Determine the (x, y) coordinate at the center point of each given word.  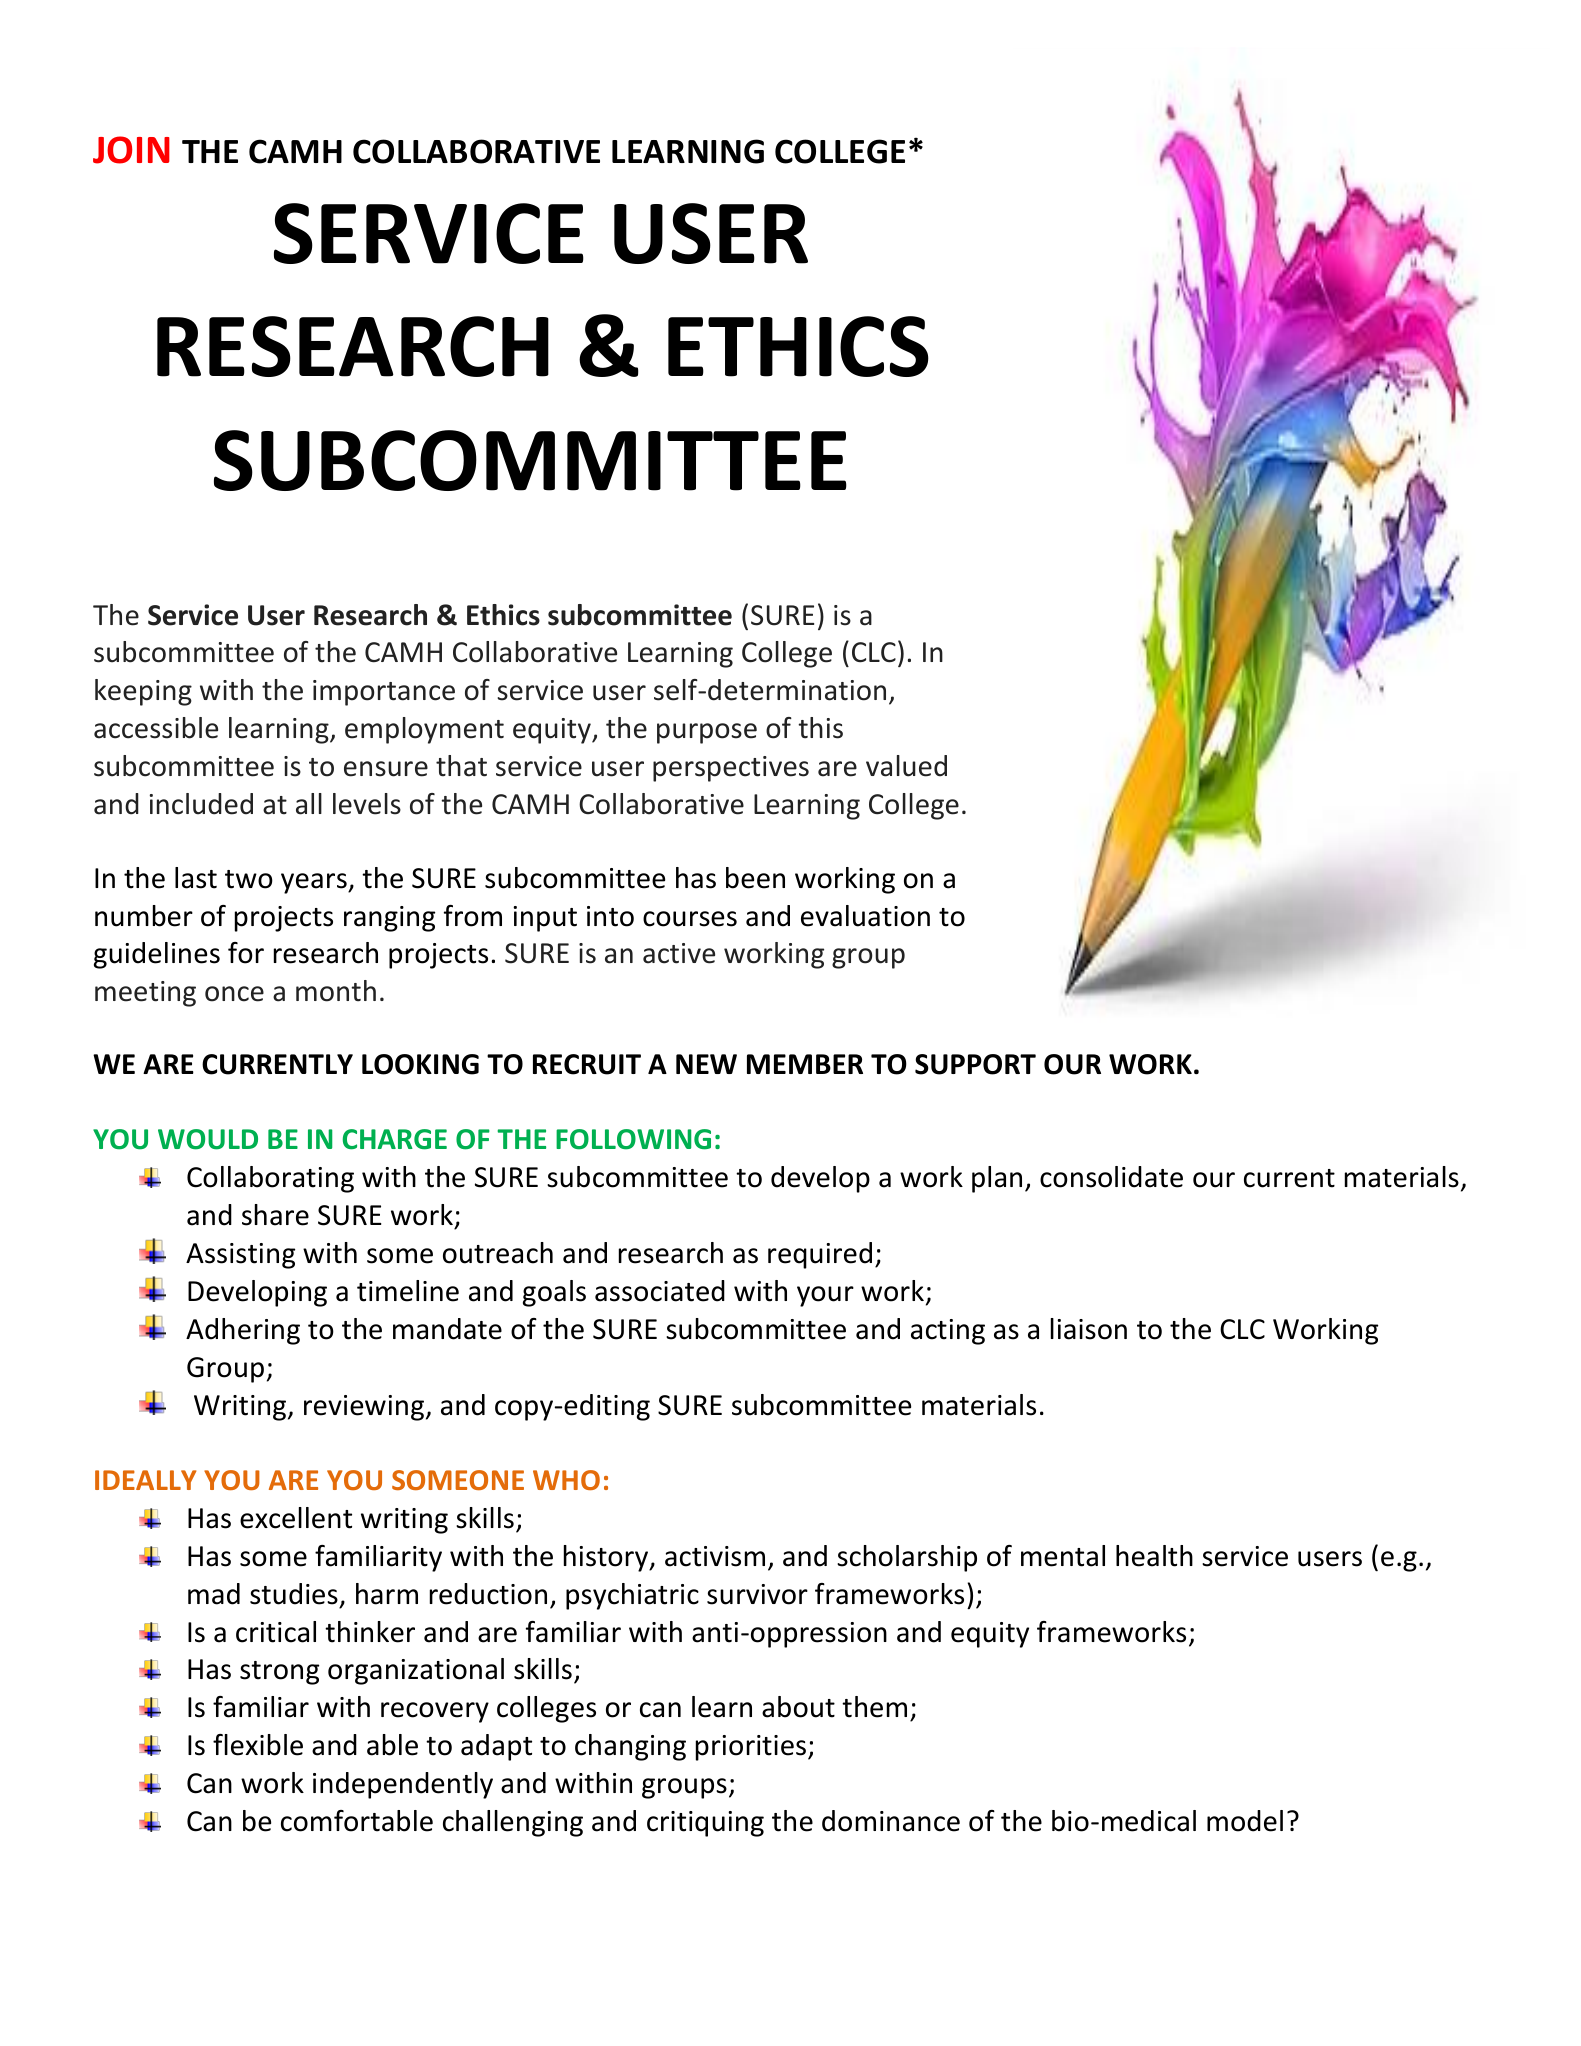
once (234, 994)
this (820, 728)
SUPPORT (975, 1064)
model (1245, 1821)
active (679, 953)
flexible (258, 1745)
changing (630, 1747)
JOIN (131, 150)
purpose (707, 733)
